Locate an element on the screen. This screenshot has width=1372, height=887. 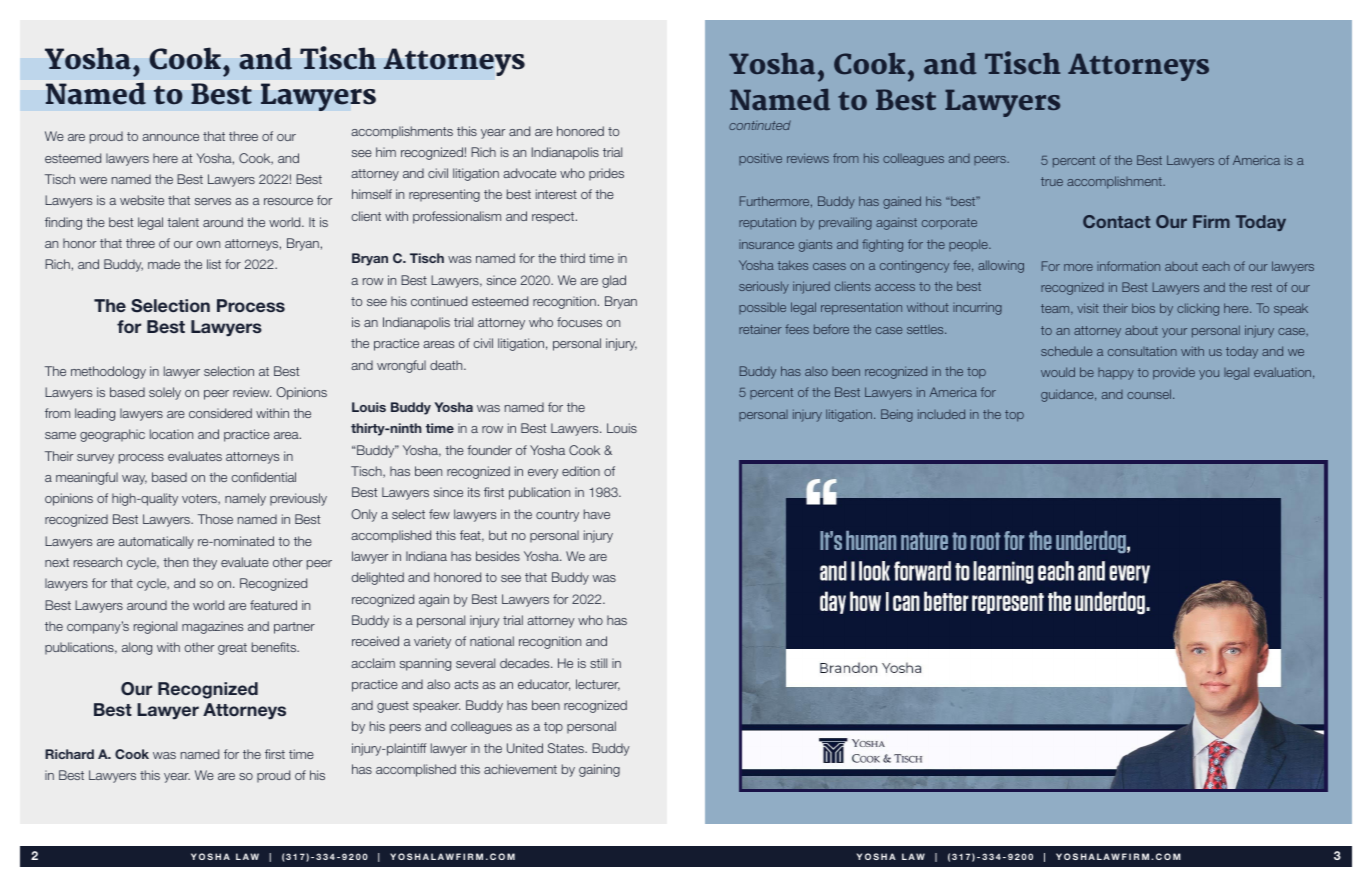
schedule is located at coordinates (1066, 351).
